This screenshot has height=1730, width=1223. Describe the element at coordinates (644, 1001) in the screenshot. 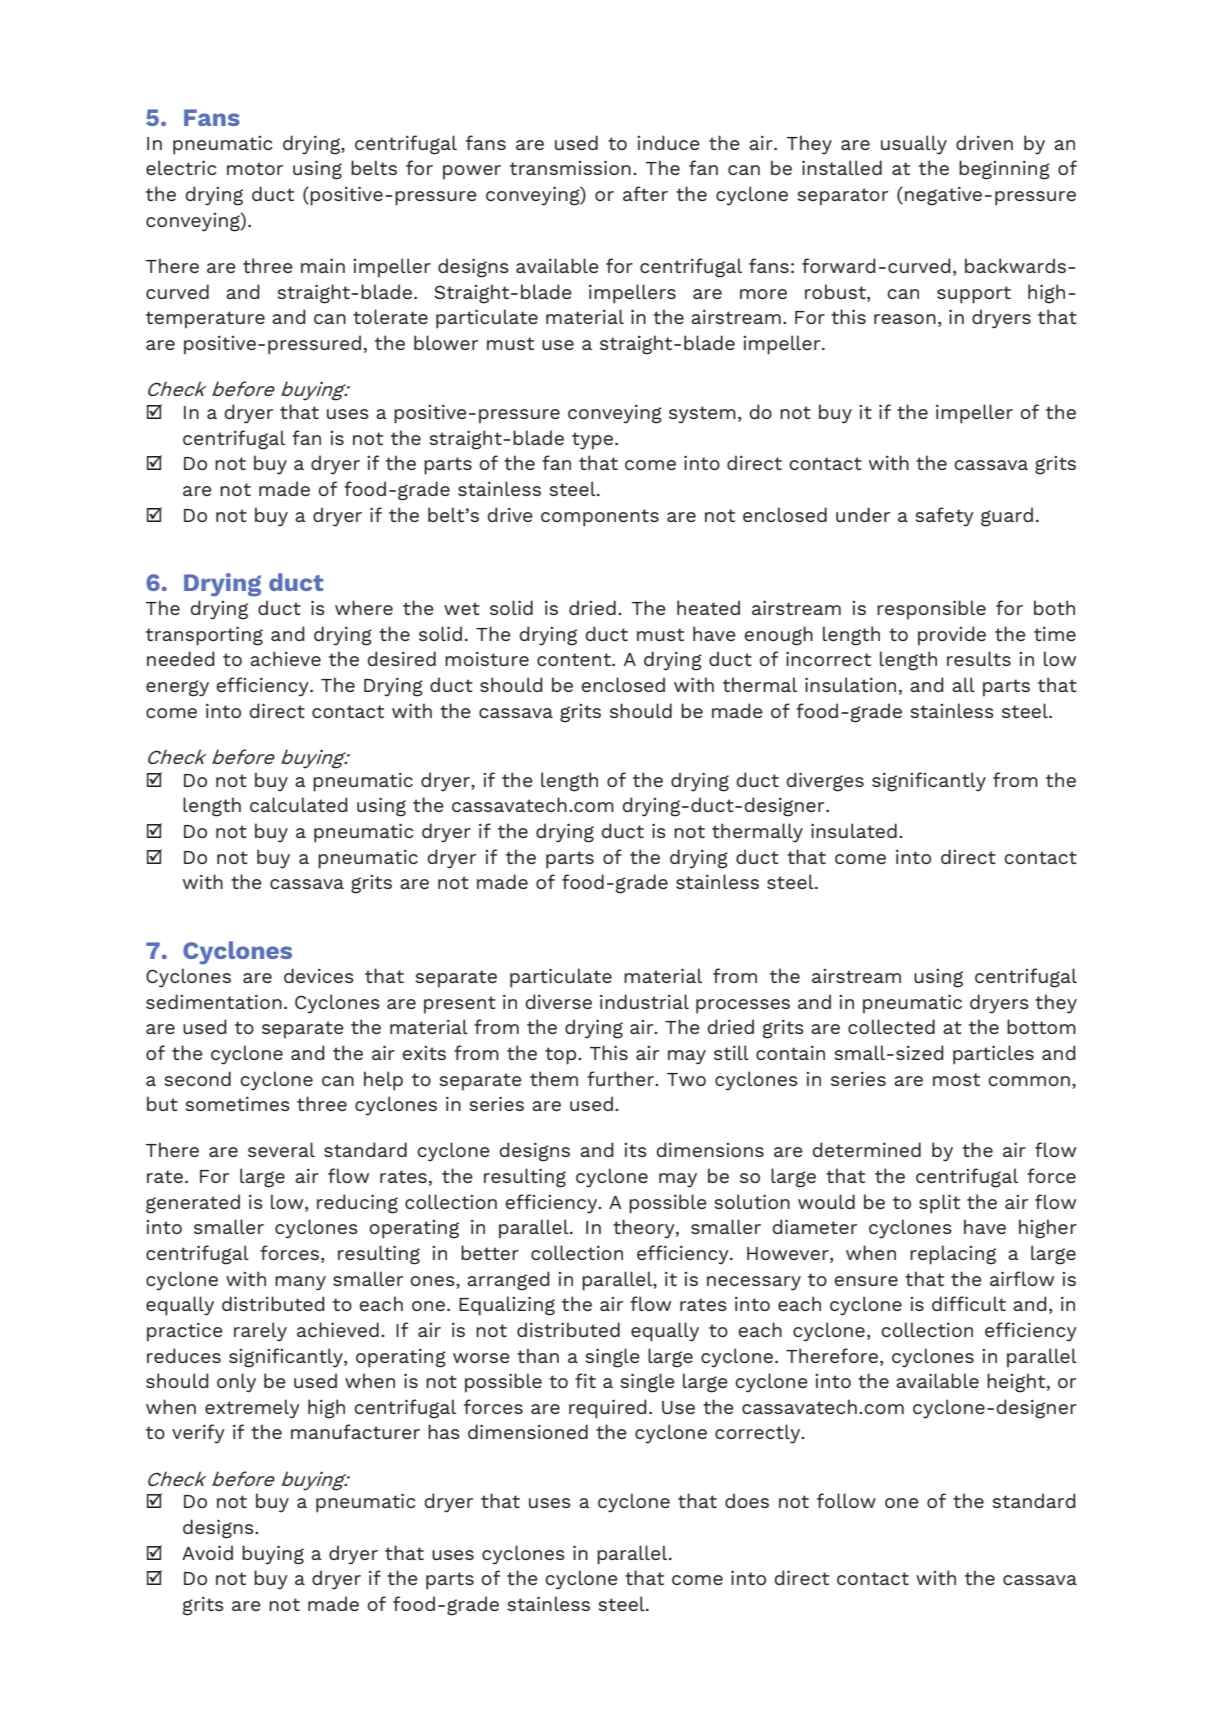

I see `industrial` at that location.
